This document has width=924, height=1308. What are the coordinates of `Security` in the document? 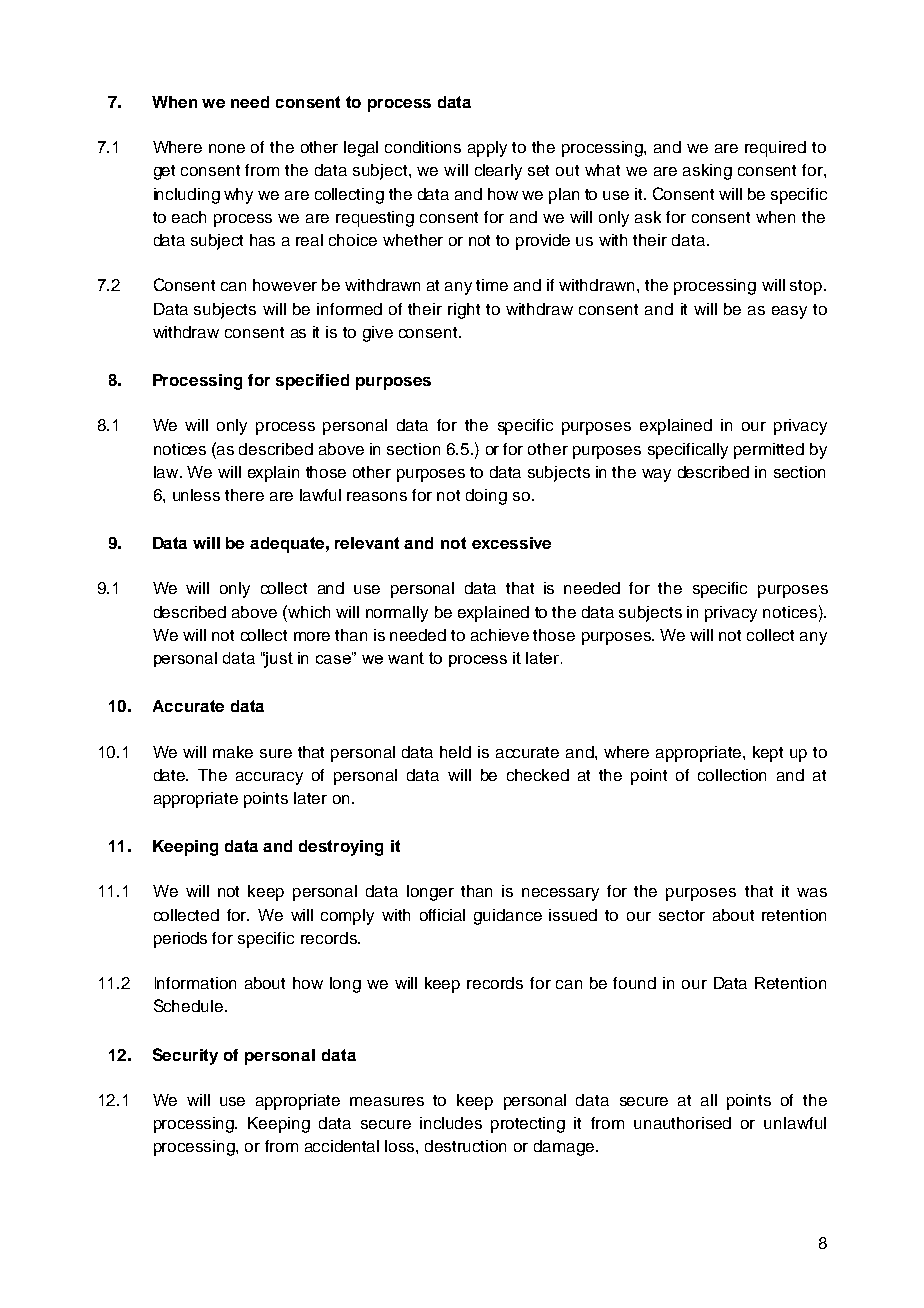 It's located at (185, 1056).
